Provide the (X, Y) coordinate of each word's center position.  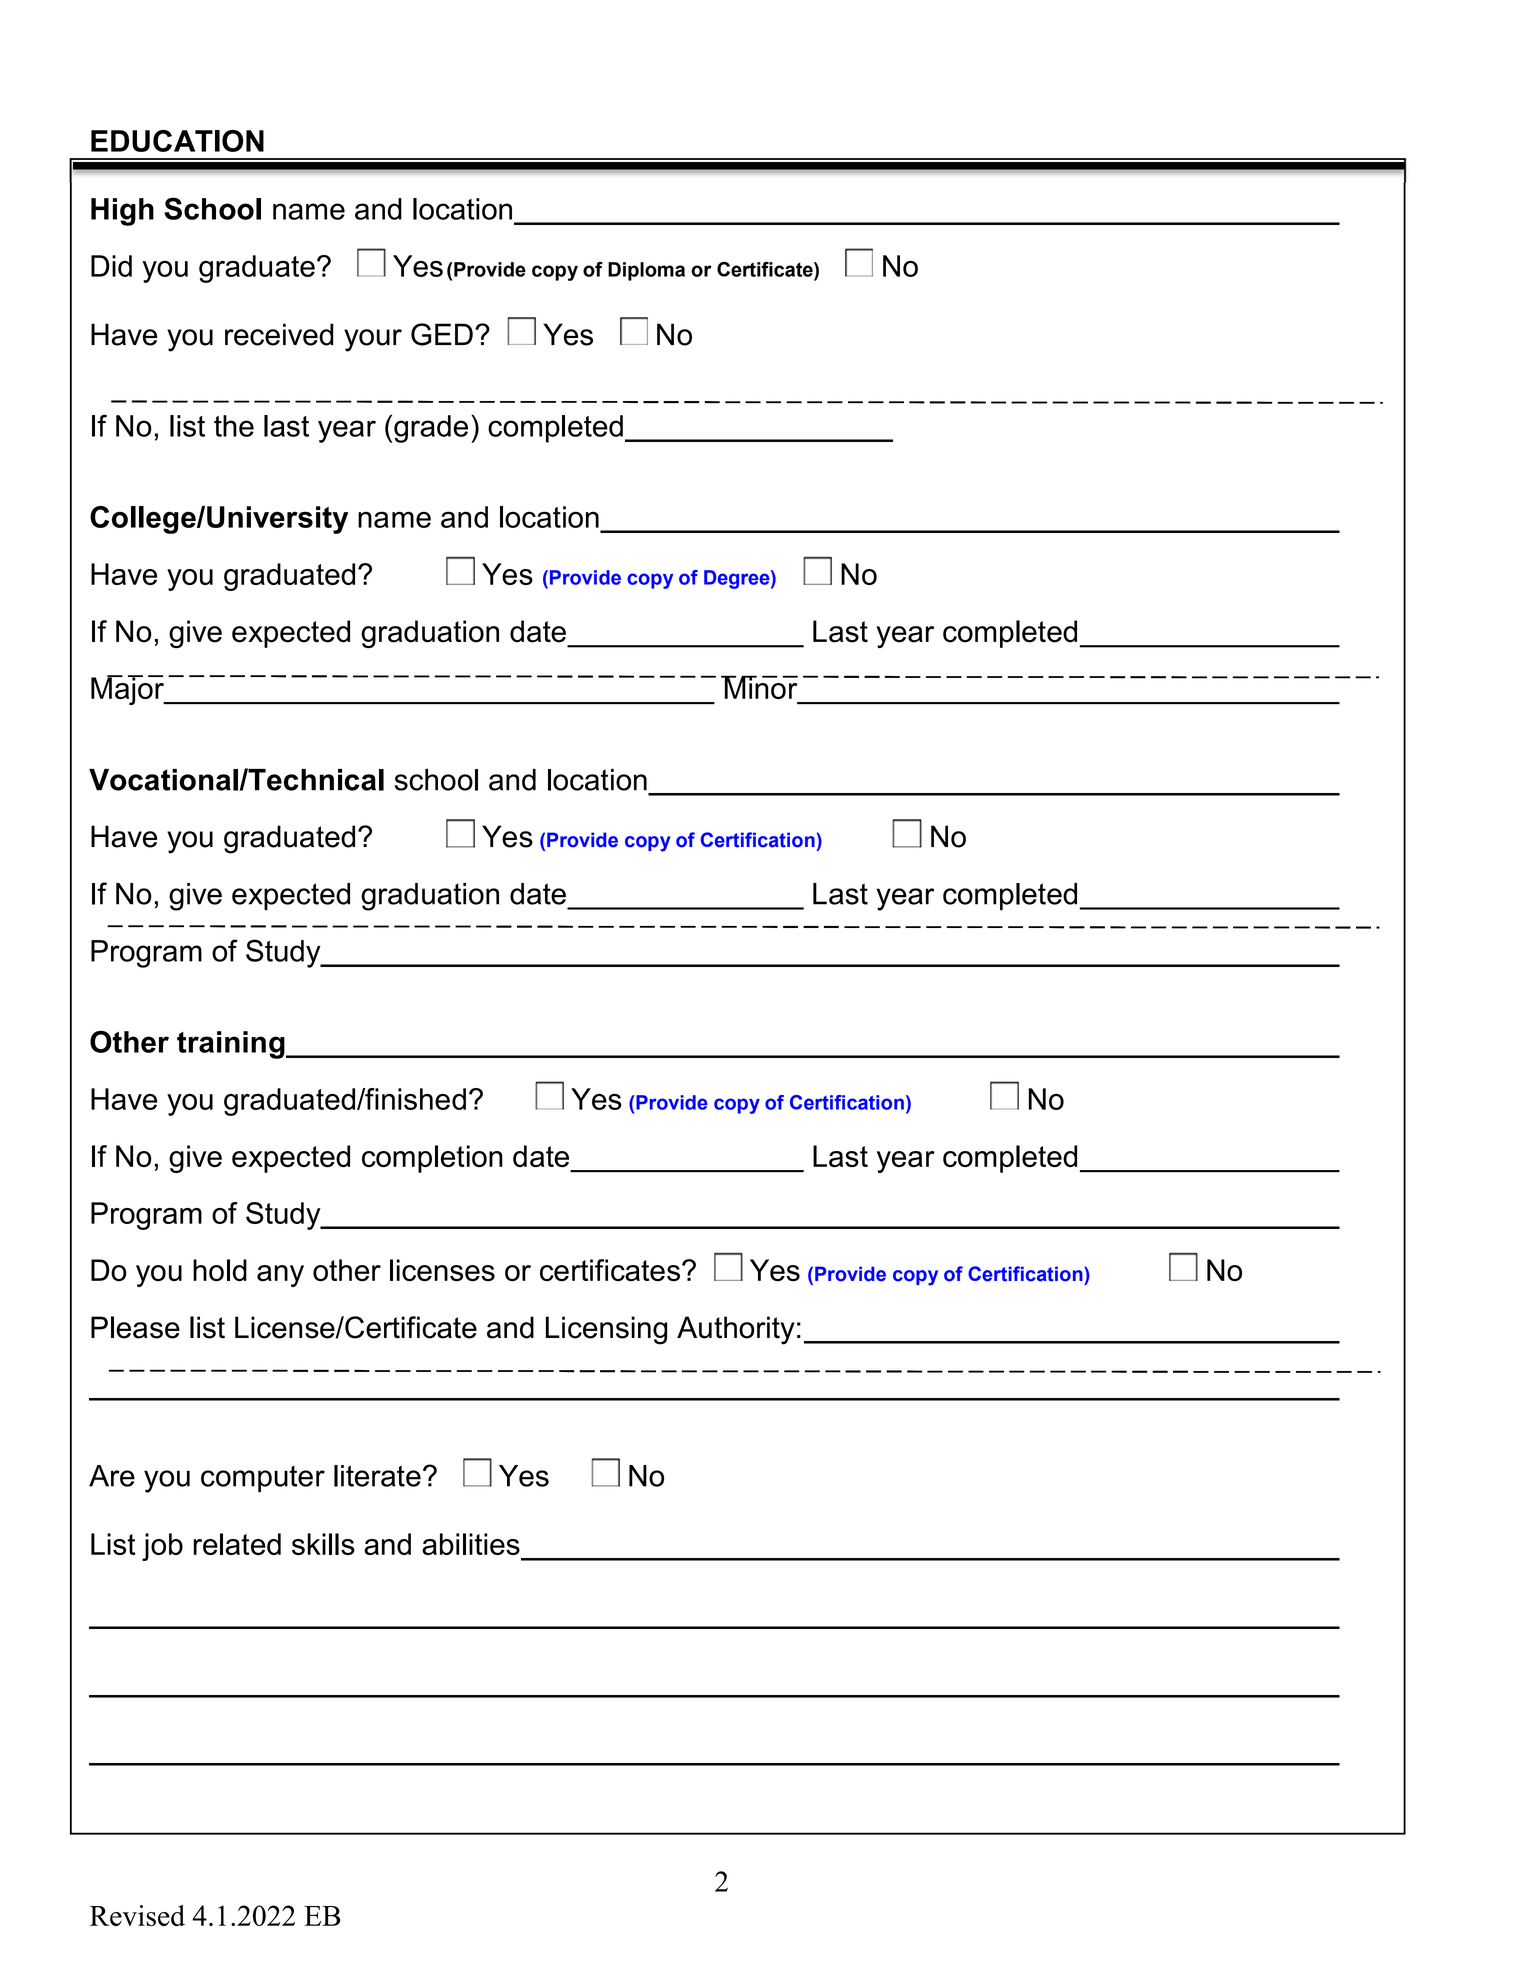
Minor (760, 687)
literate (377, 1476)
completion (432, 1159)
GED (442, 334)
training (232, 1045)
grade (431, 429)
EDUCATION (177, 141)
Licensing (606, 1330)
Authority (736, 1330)
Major (128, 690)
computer (263, 1479)
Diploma (646, 271)
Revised (137, 1916)
